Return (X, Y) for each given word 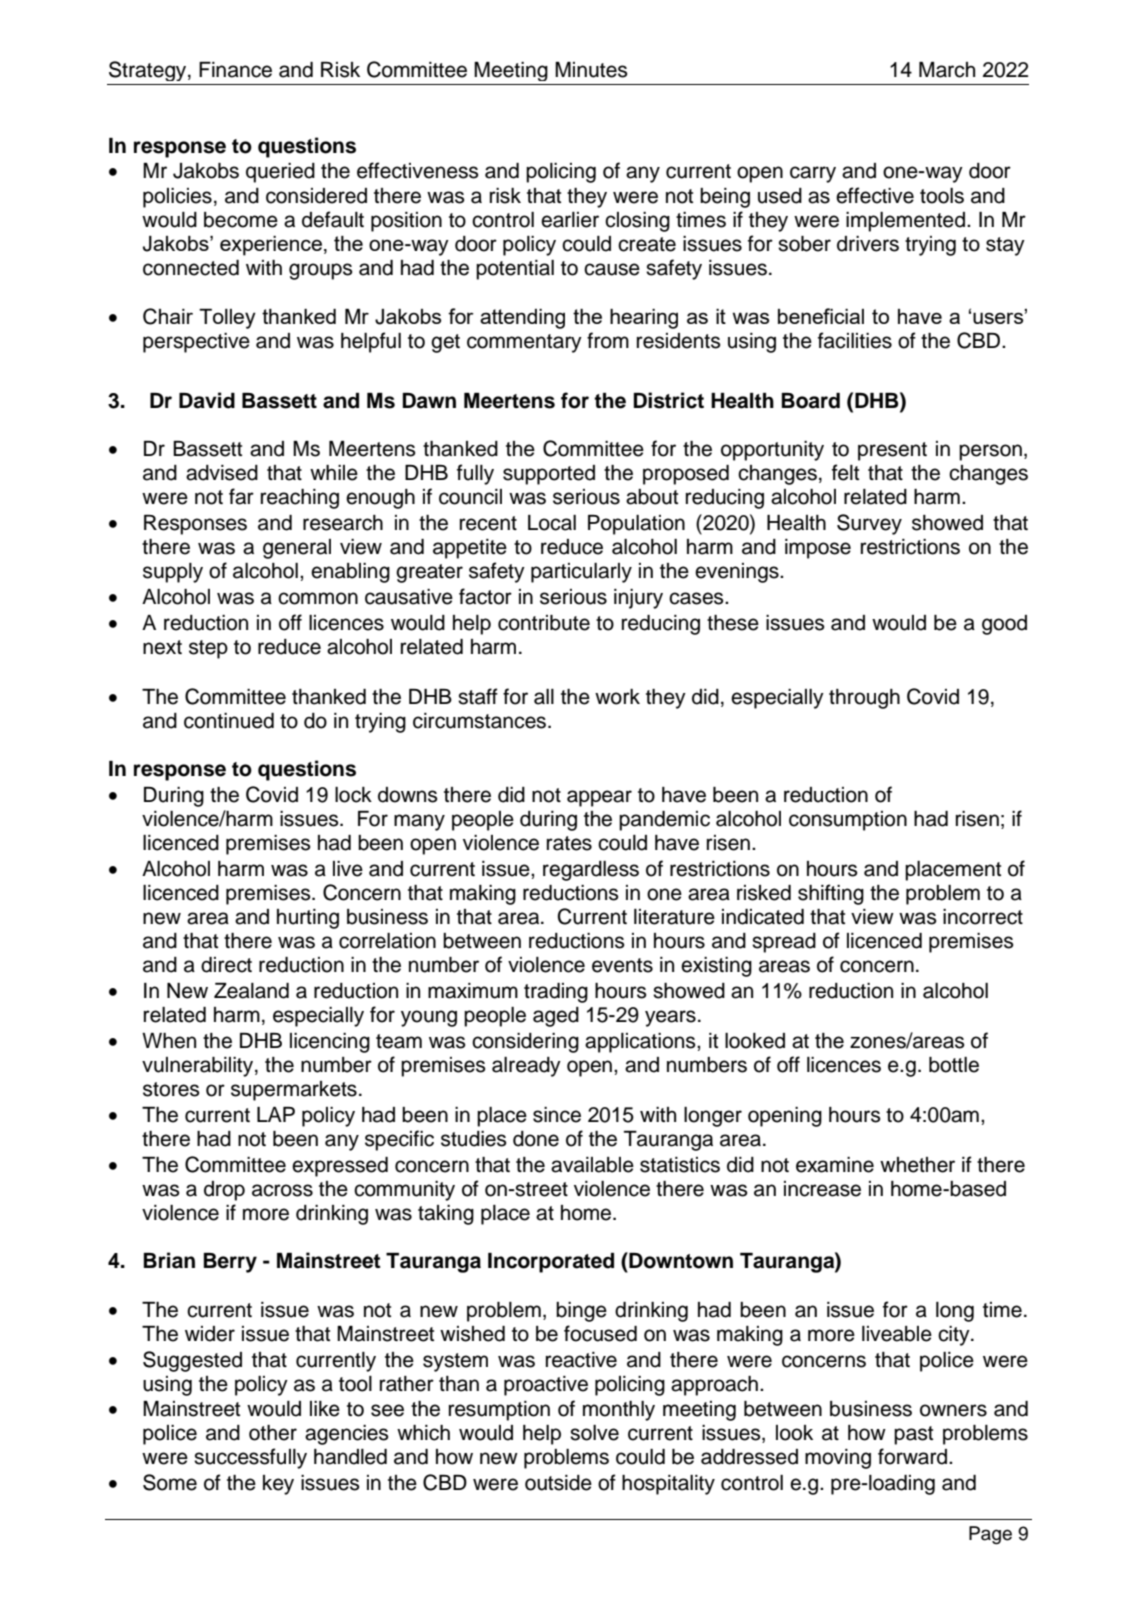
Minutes (591, 70)
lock (353, 795)
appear (599, 798)
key (278, 1485)
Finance (235, 70)
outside (558, 1483)
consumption (848, 821)
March (947, 70)
